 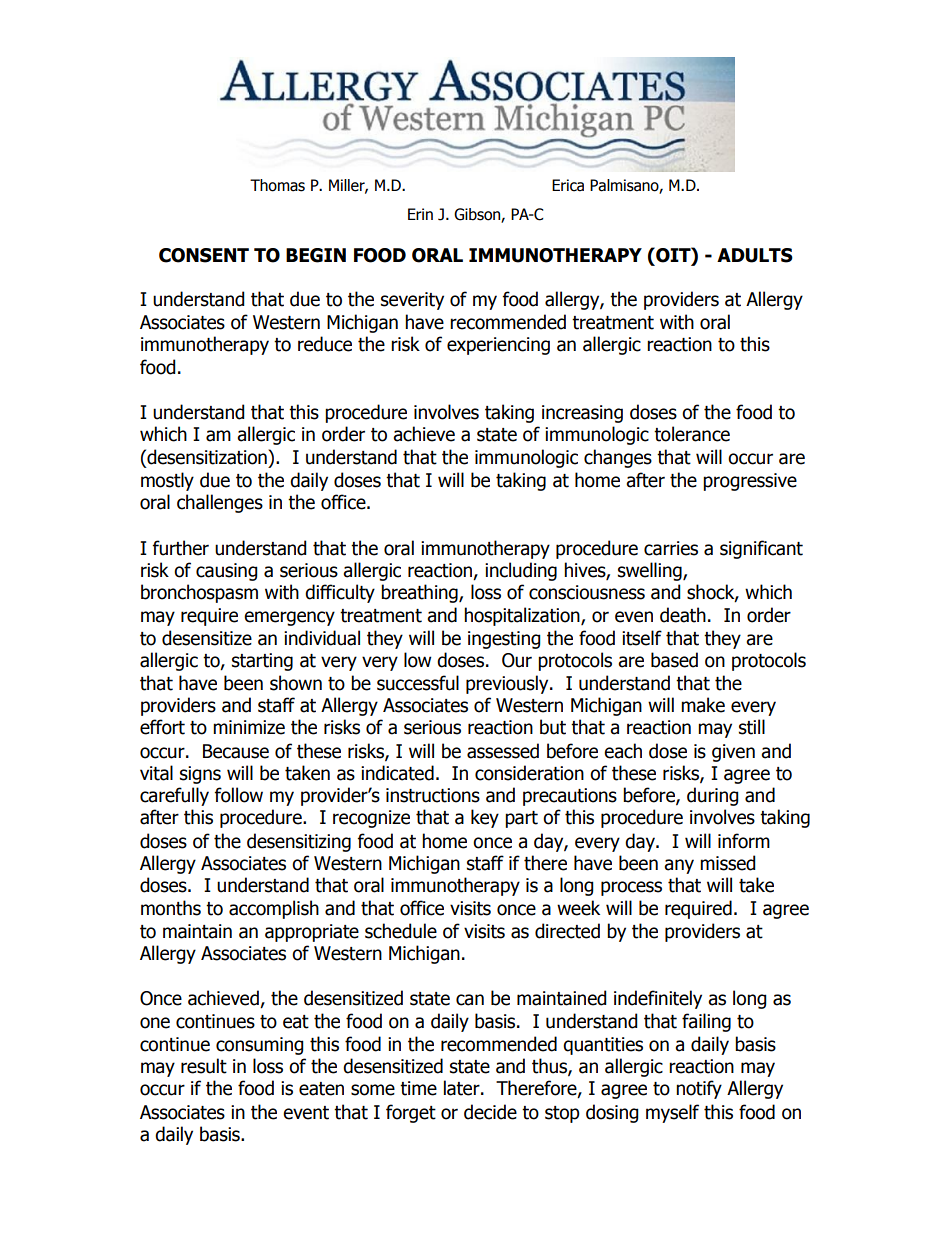 I want to click on any, so click(x=679, y=866).
